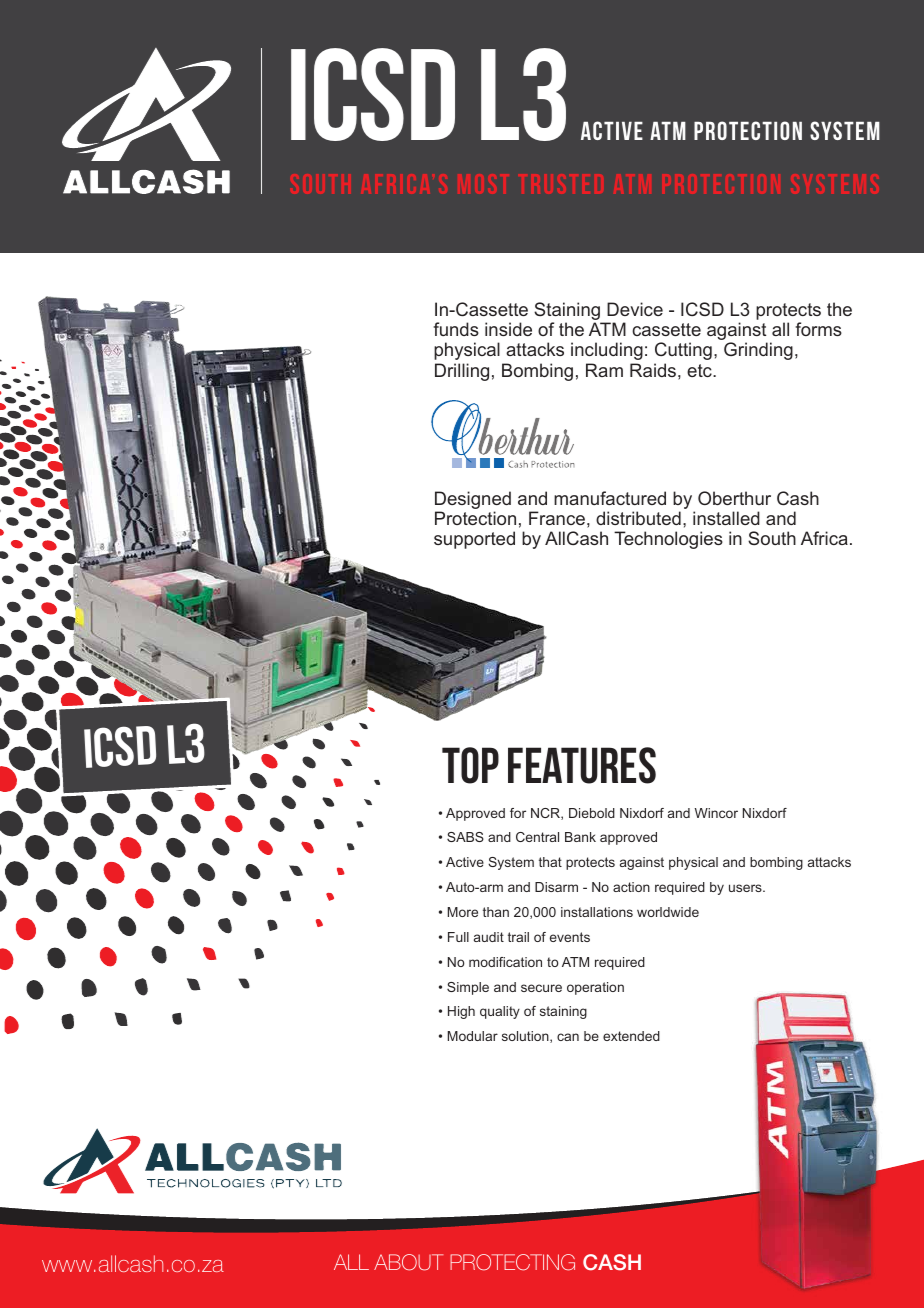  What do you see at coordinates (668, 912) in the screenshot?
I see `worldwide` at bounding box center [668, 912].
